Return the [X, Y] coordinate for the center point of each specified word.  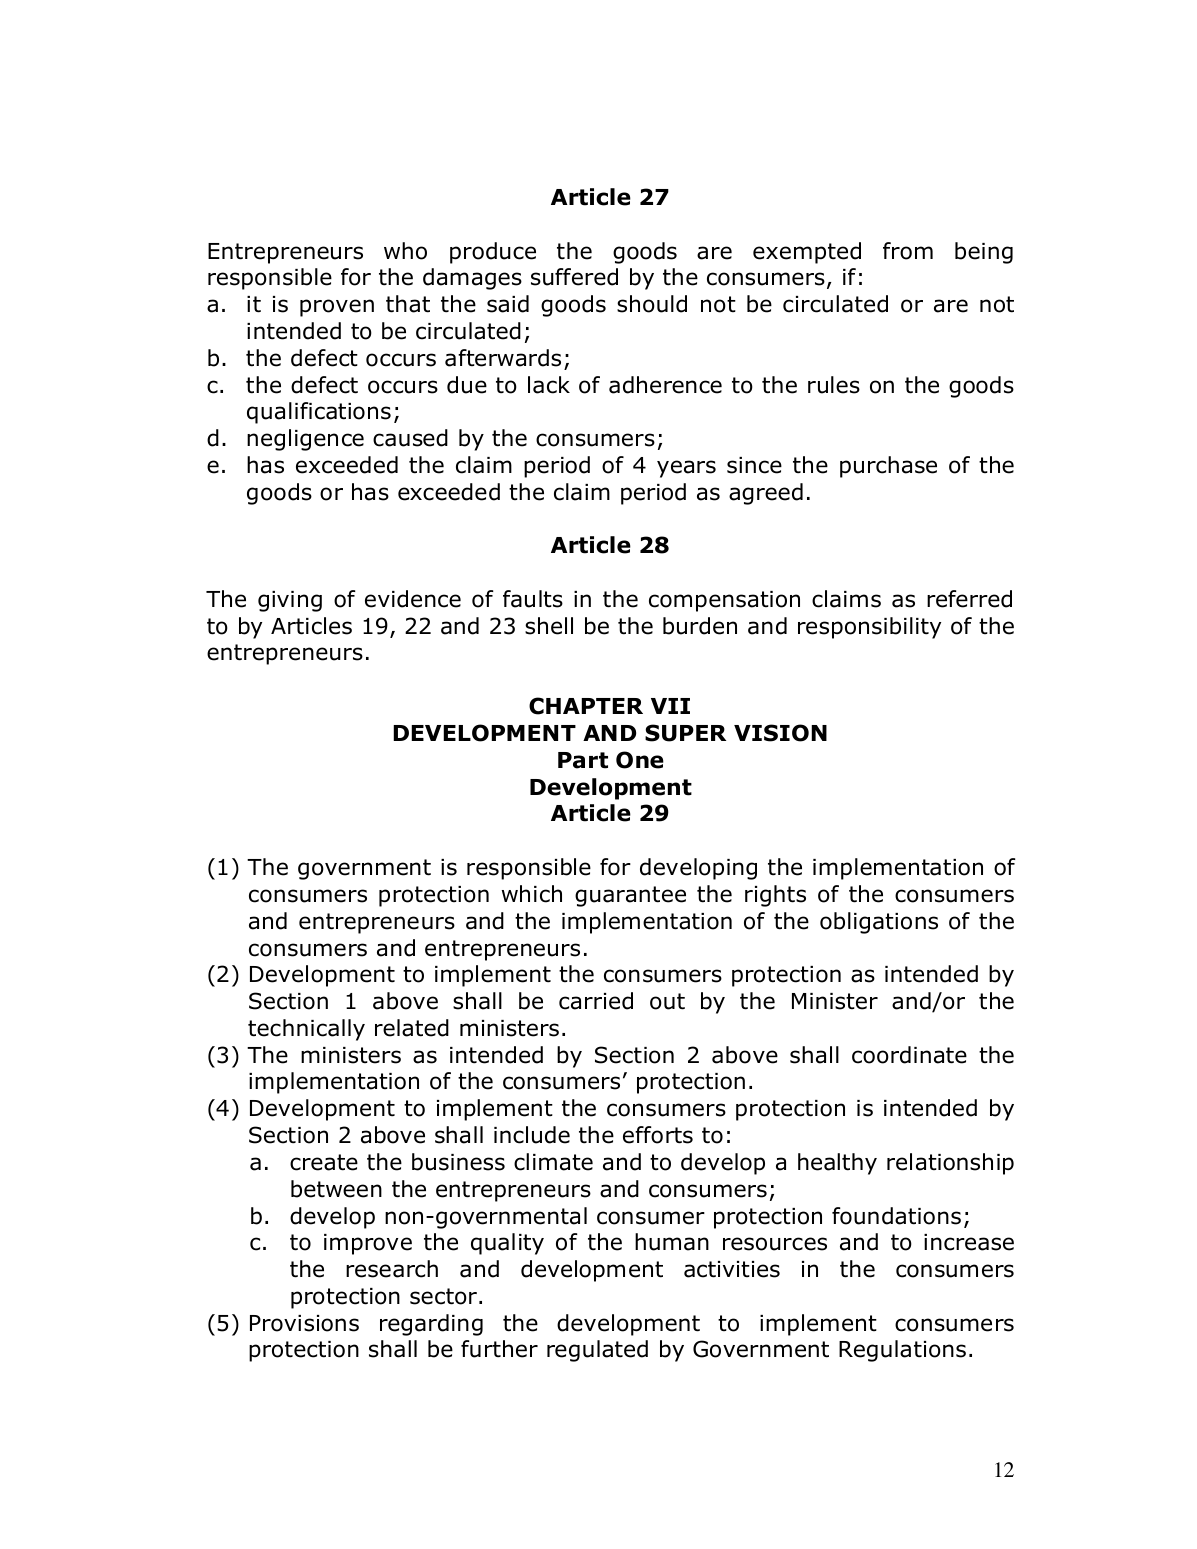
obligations [879, 923]
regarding [431, 1325]
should [652, 304]
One [640, 760]
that [408, 304]
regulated [597, 1351]
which [532, 894]
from [908, 251]
